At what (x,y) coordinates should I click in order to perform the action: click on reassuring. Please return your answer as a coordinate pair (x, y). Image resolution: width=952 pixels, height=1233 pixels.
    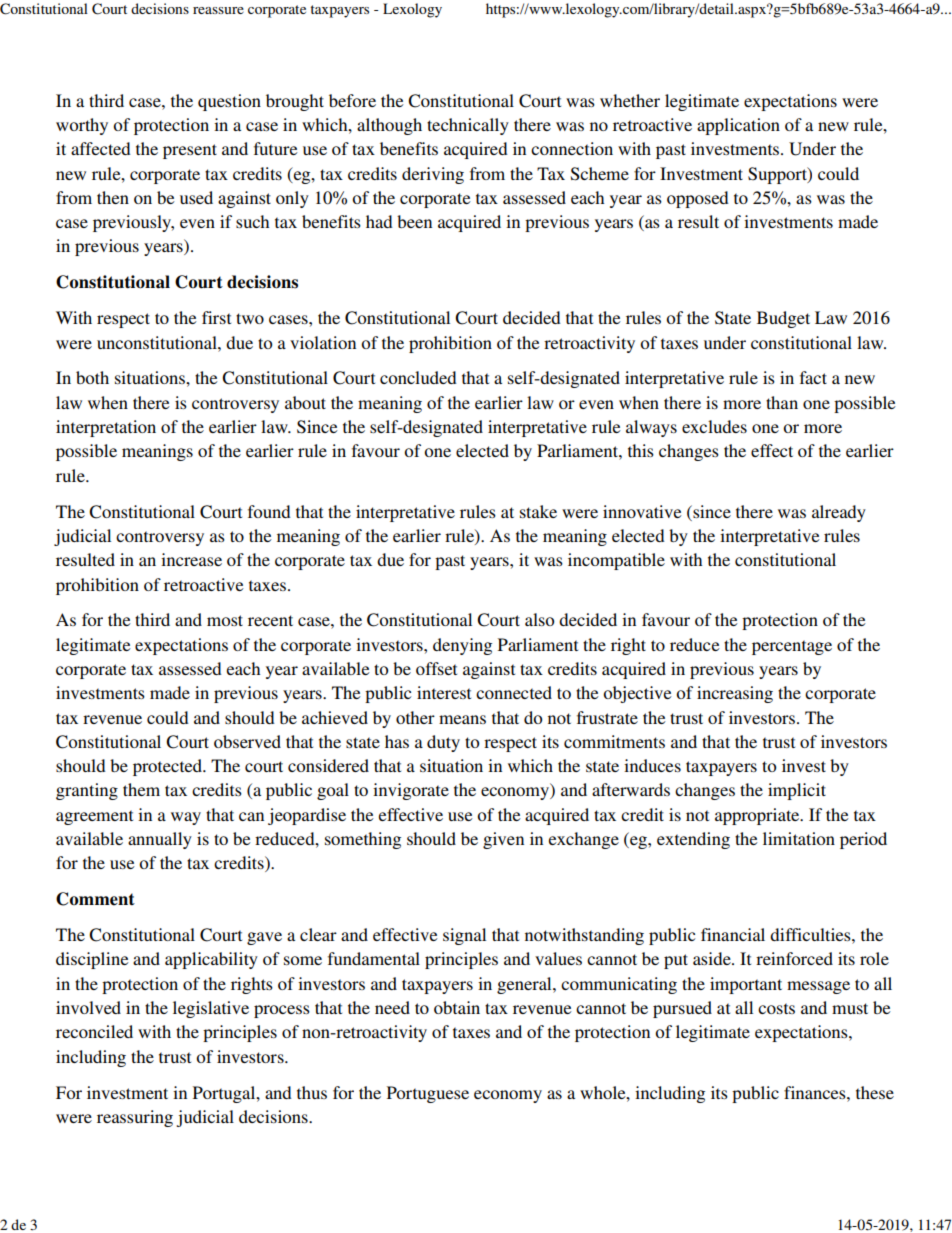
    Looking at the image, I should click on (135, 1118).
